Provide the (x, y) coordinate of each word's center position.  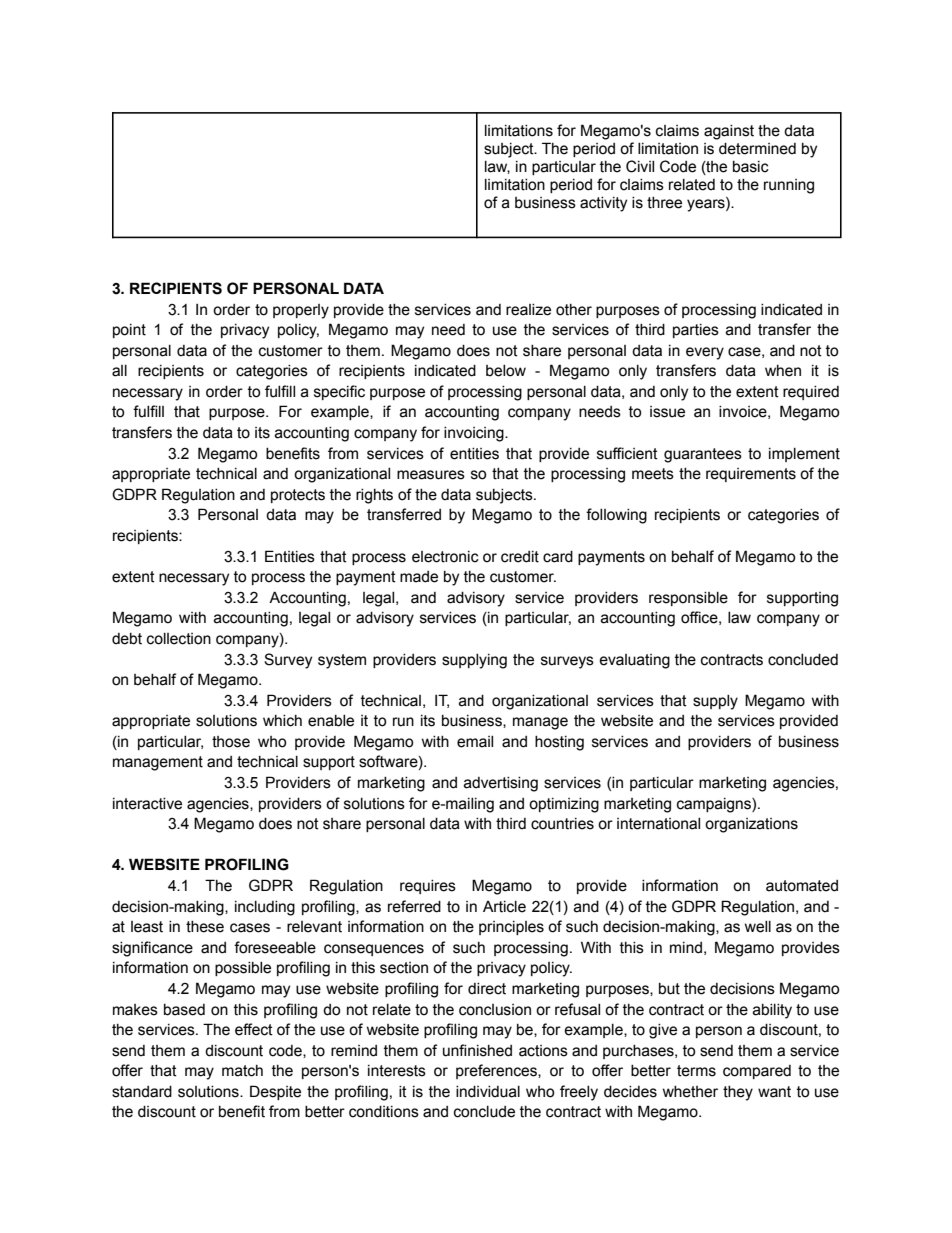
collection (179, 639)
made (419, 577)
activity (603, 204)
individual (488, 1092)
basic (751, 167)
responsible (688, 599)
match (242, 1071)
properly (301, 311)
